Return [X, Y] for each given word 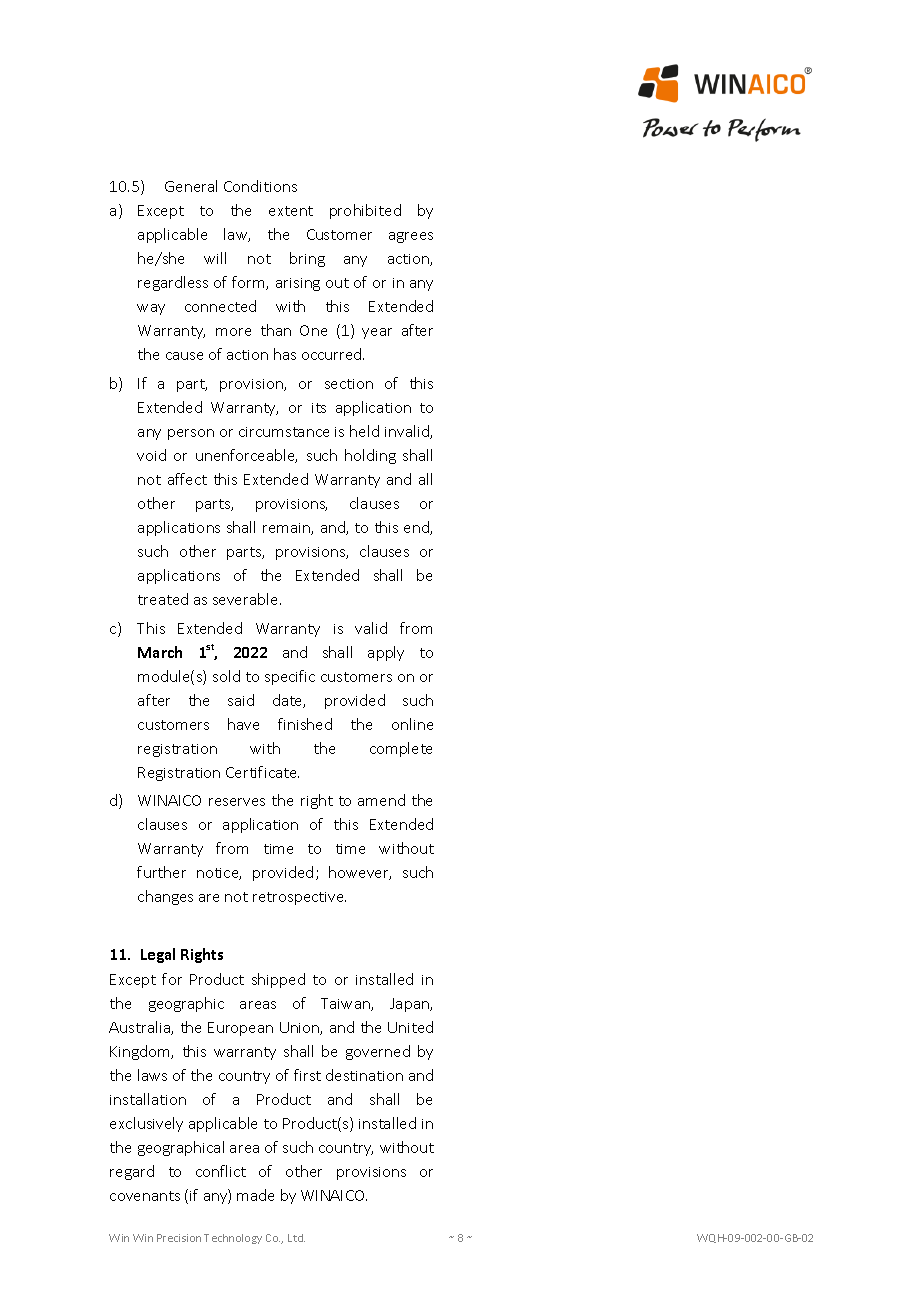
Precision [179, 1238]
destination [364, 1075]
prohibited [365, 211]
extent [291, 211]
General [191, 186]
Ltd [296, 1238]
